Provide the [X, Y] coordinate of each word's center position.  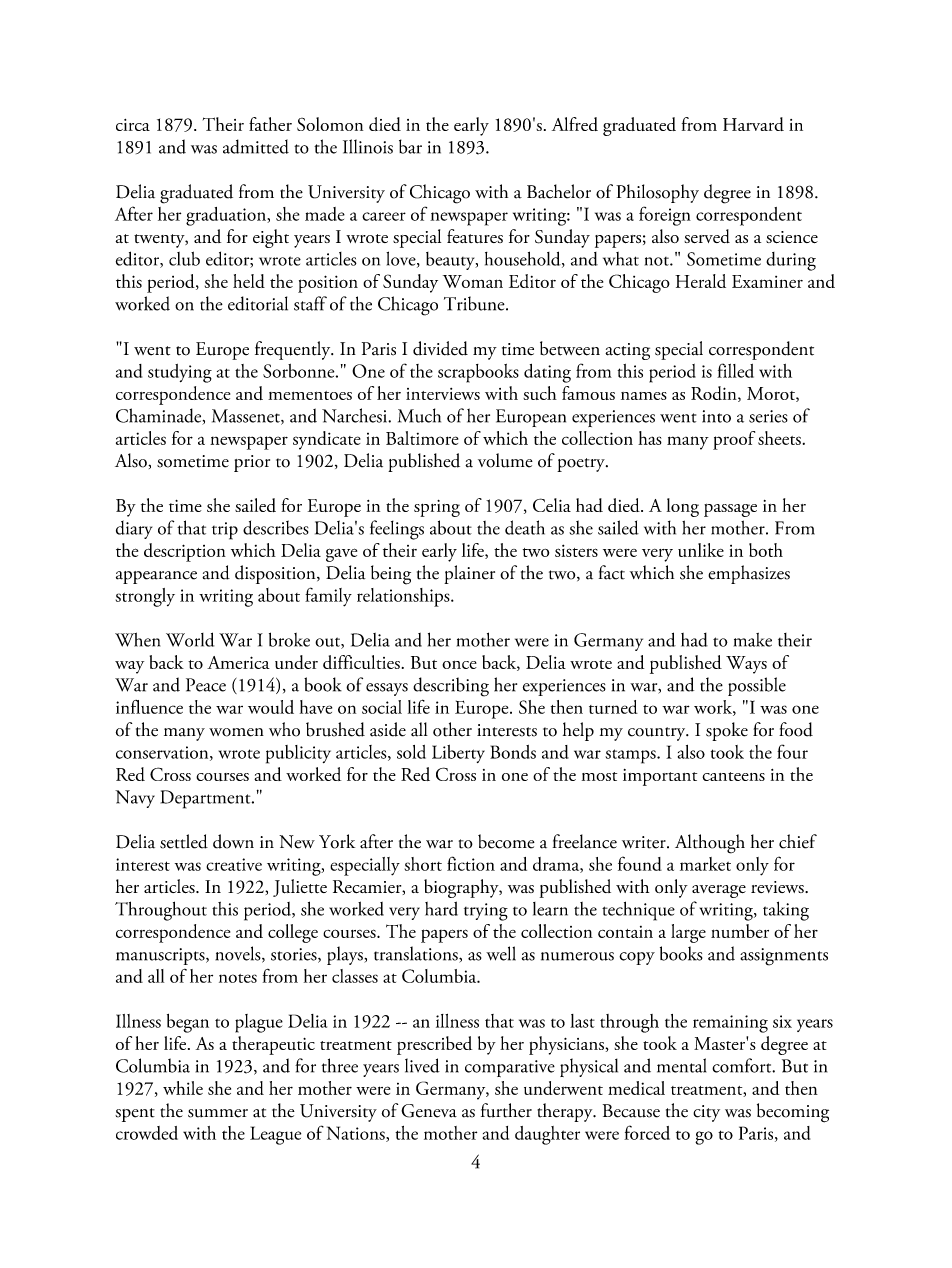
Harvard [753, 124]
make [753, 640]
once [459, 665]
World [190, 639]
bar [410, 146]
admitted [256, 146]
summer [218, 1113]
